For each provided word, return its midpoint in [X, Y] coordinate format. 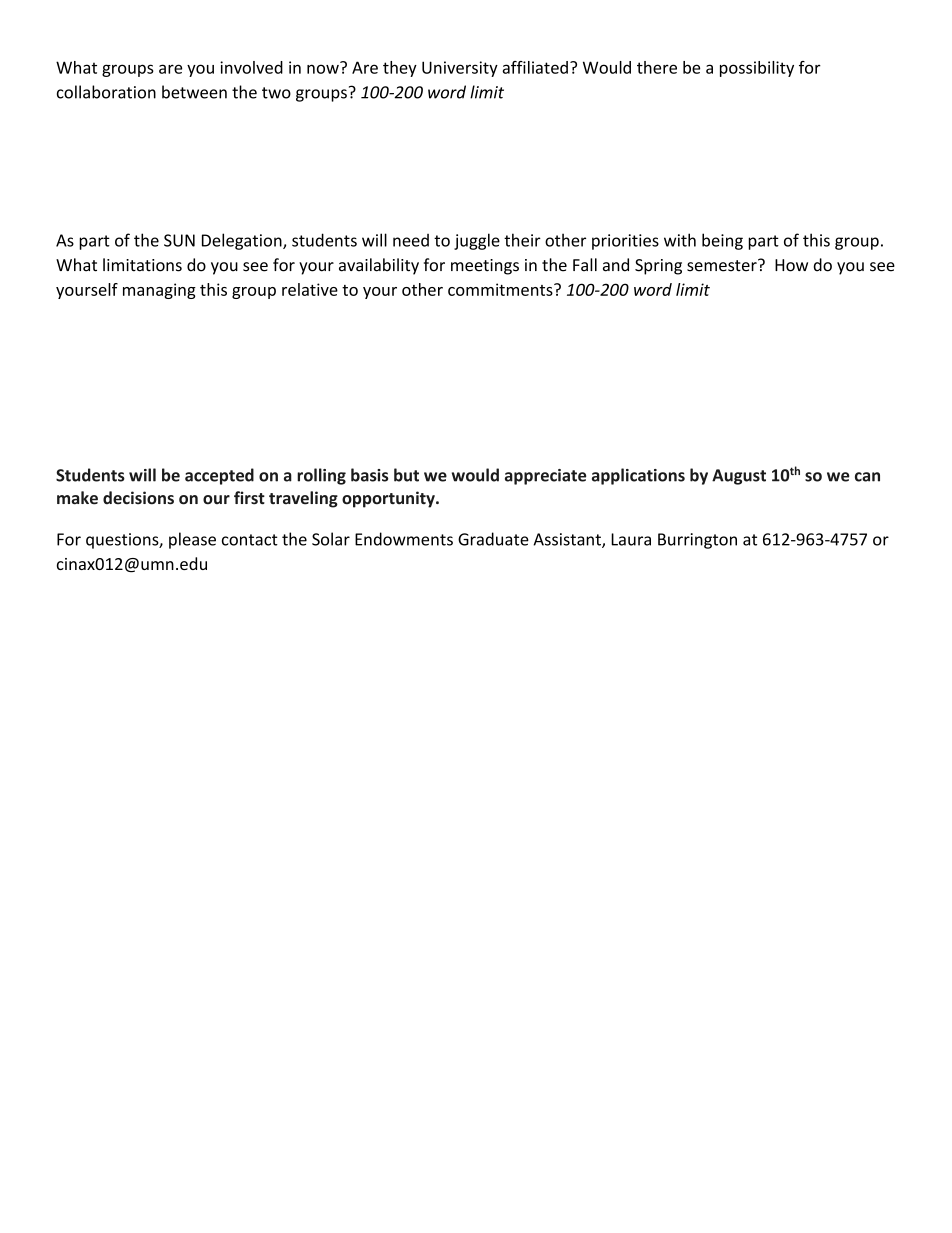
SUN [179, 240]
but [406, 475]
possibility [757, 69]
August [739, 477]
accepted [219, 476]
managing [159, 291]
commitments [501, 289]
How [791, 265]
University [460, 69]
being [722, 241]
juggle [477, 241]
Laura [631, 539]
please [192, 540]
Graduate [493, 539]
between [194, 92]
